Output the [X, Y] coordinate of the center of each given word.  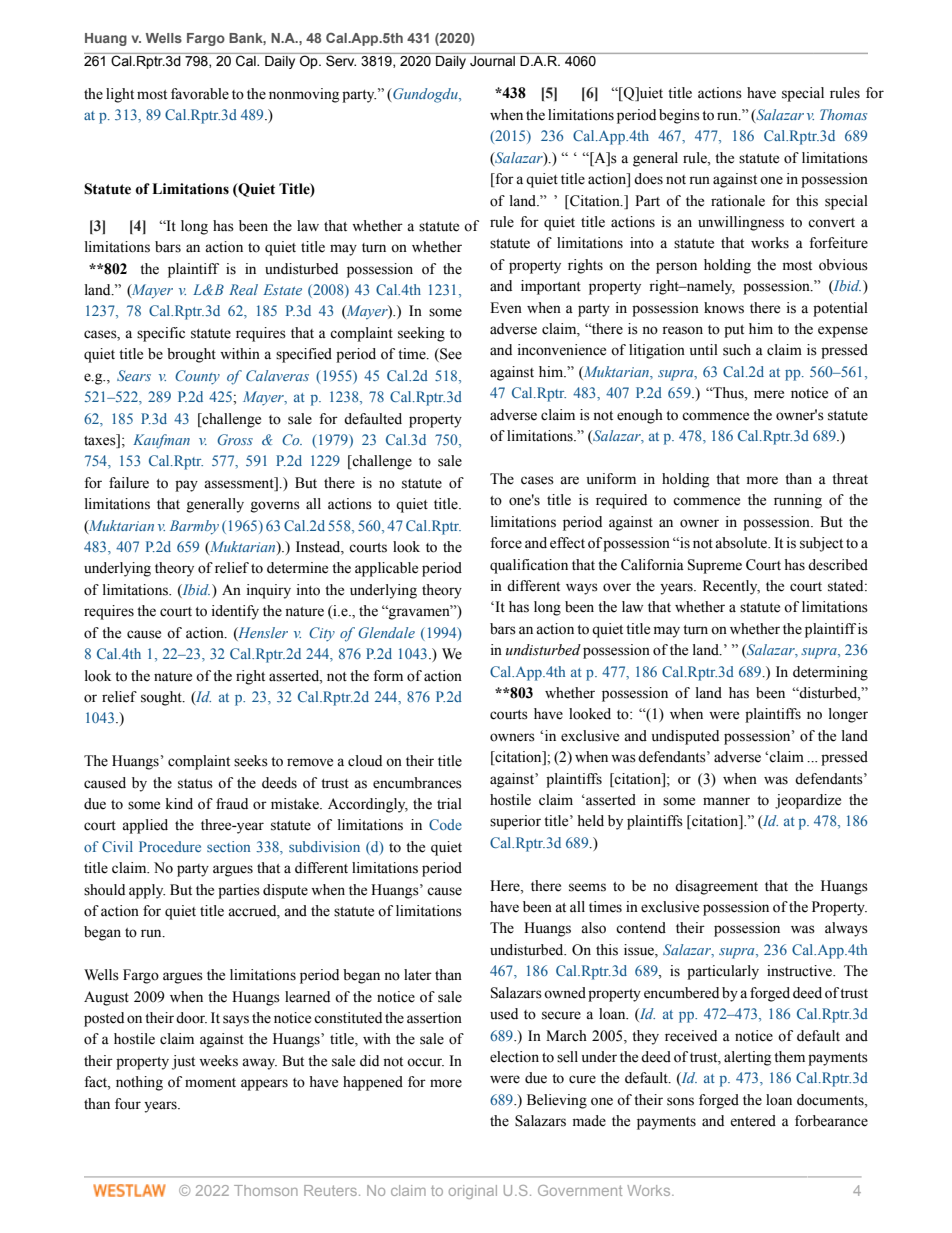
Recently [731, 587]
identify [235, 612]
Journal [492, 61]
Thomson [266, 1190]
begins [679, 116]
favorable [200, 94]
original [473, 1192]
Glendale [386, 632]
